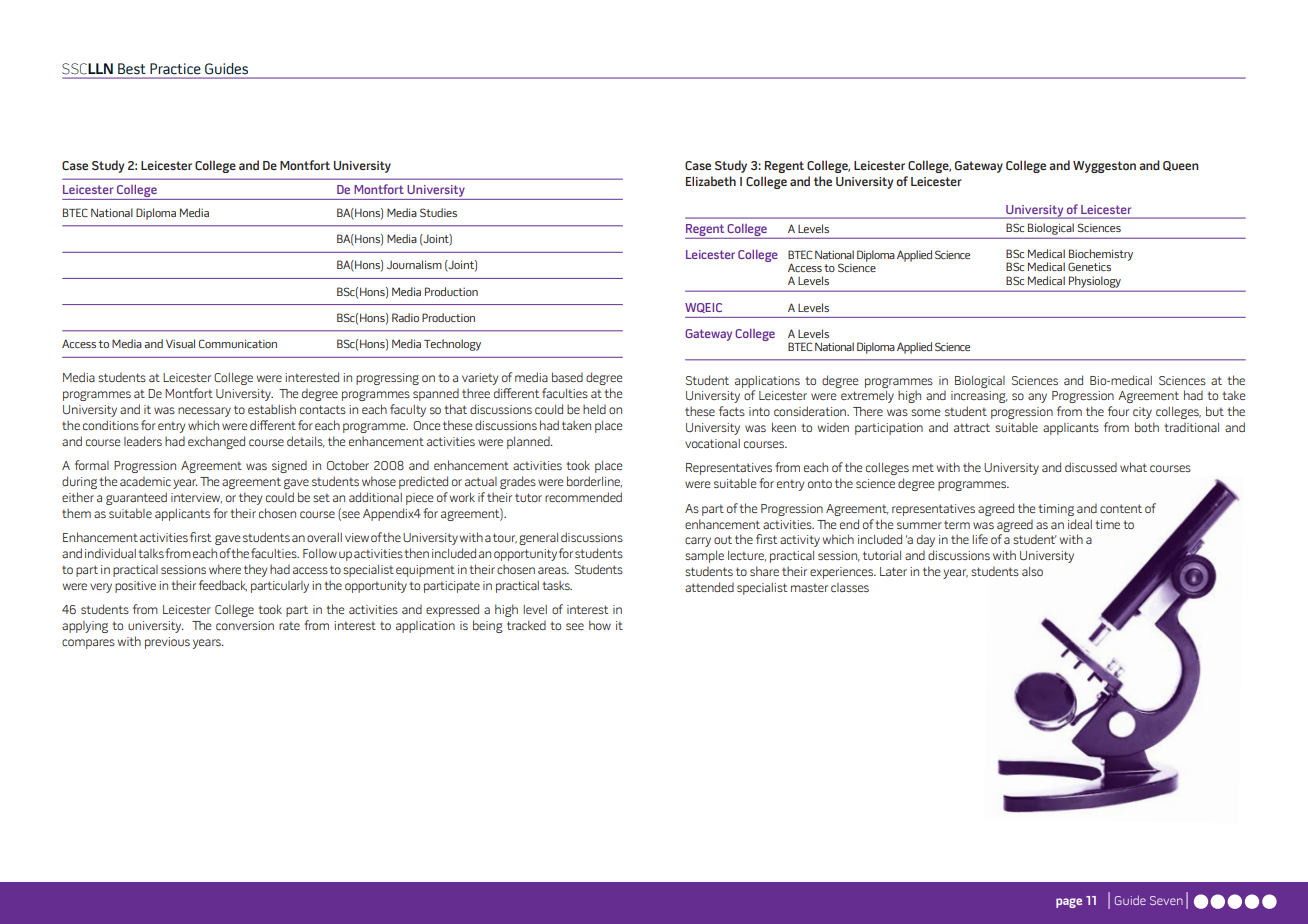 The image size is (1308, 924). I want to click on feedback, so click(223, 585).
